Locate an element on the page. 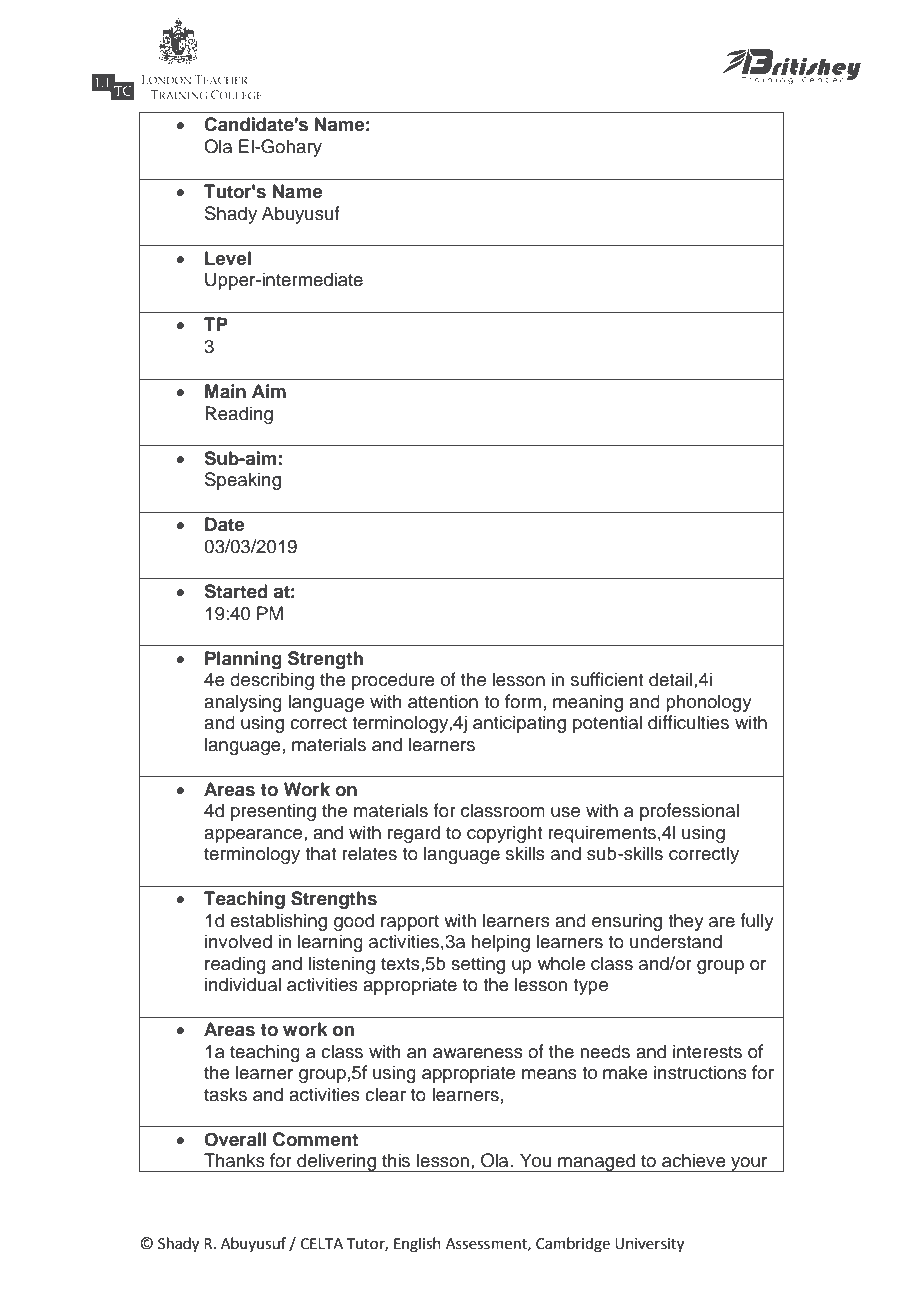  English is located at coordinates (417, 1245).
